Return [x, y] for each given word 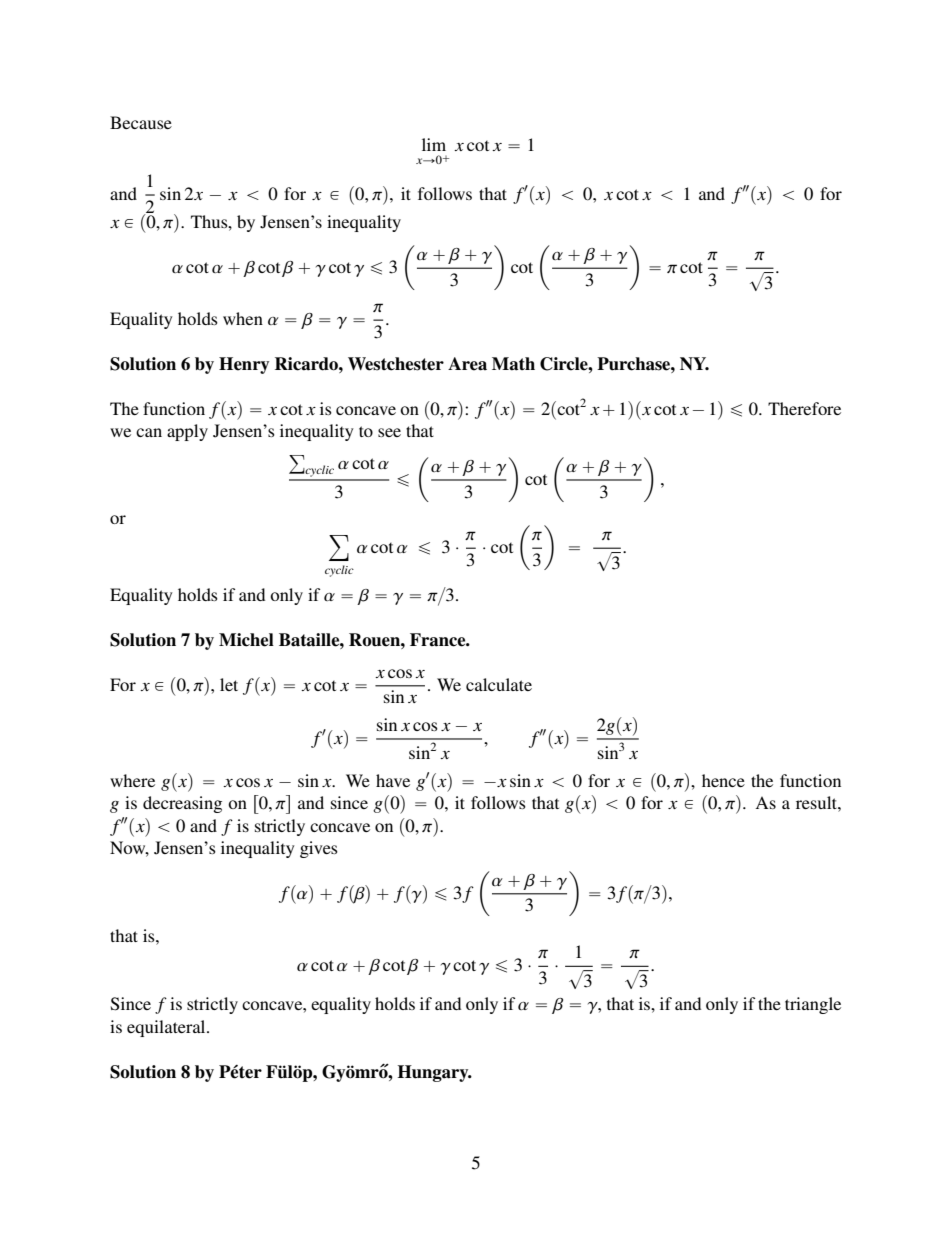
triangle [813, 1005]
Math [513, 364]
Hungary [434, 1073]
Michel [246, 640]
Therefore [804, 408]
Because [141, 122]
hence [723, 780]
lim [434, 144]
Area [467, 364]
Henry [244, 365]
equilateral [167, 1028]
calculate [499, 684]
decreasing [182, 804]
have [393, 780]
